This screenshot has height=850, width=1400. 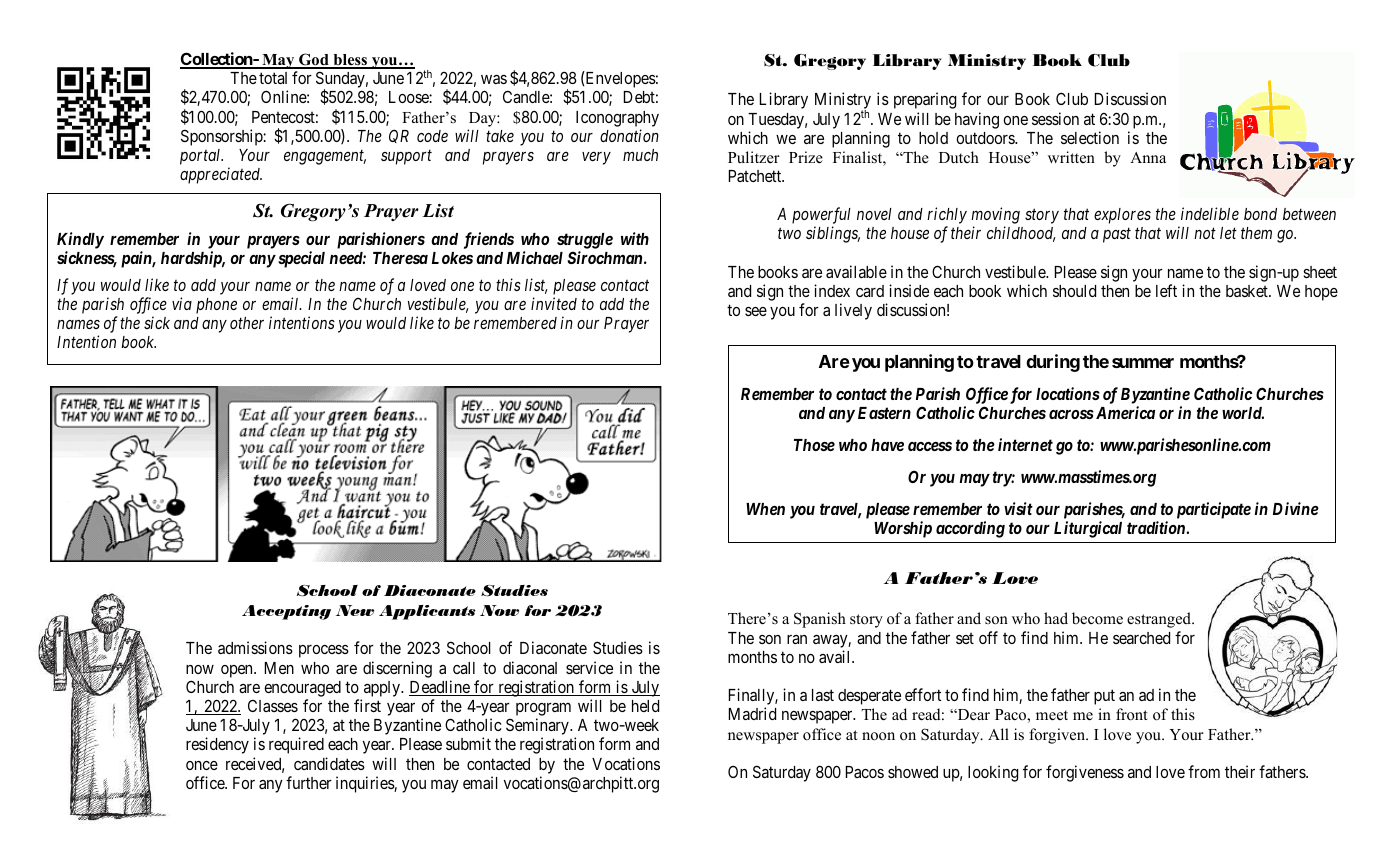 What do you see at coordinates (273, 78) in the screenshot?
I see `total` at bounding box center [273, 78].
